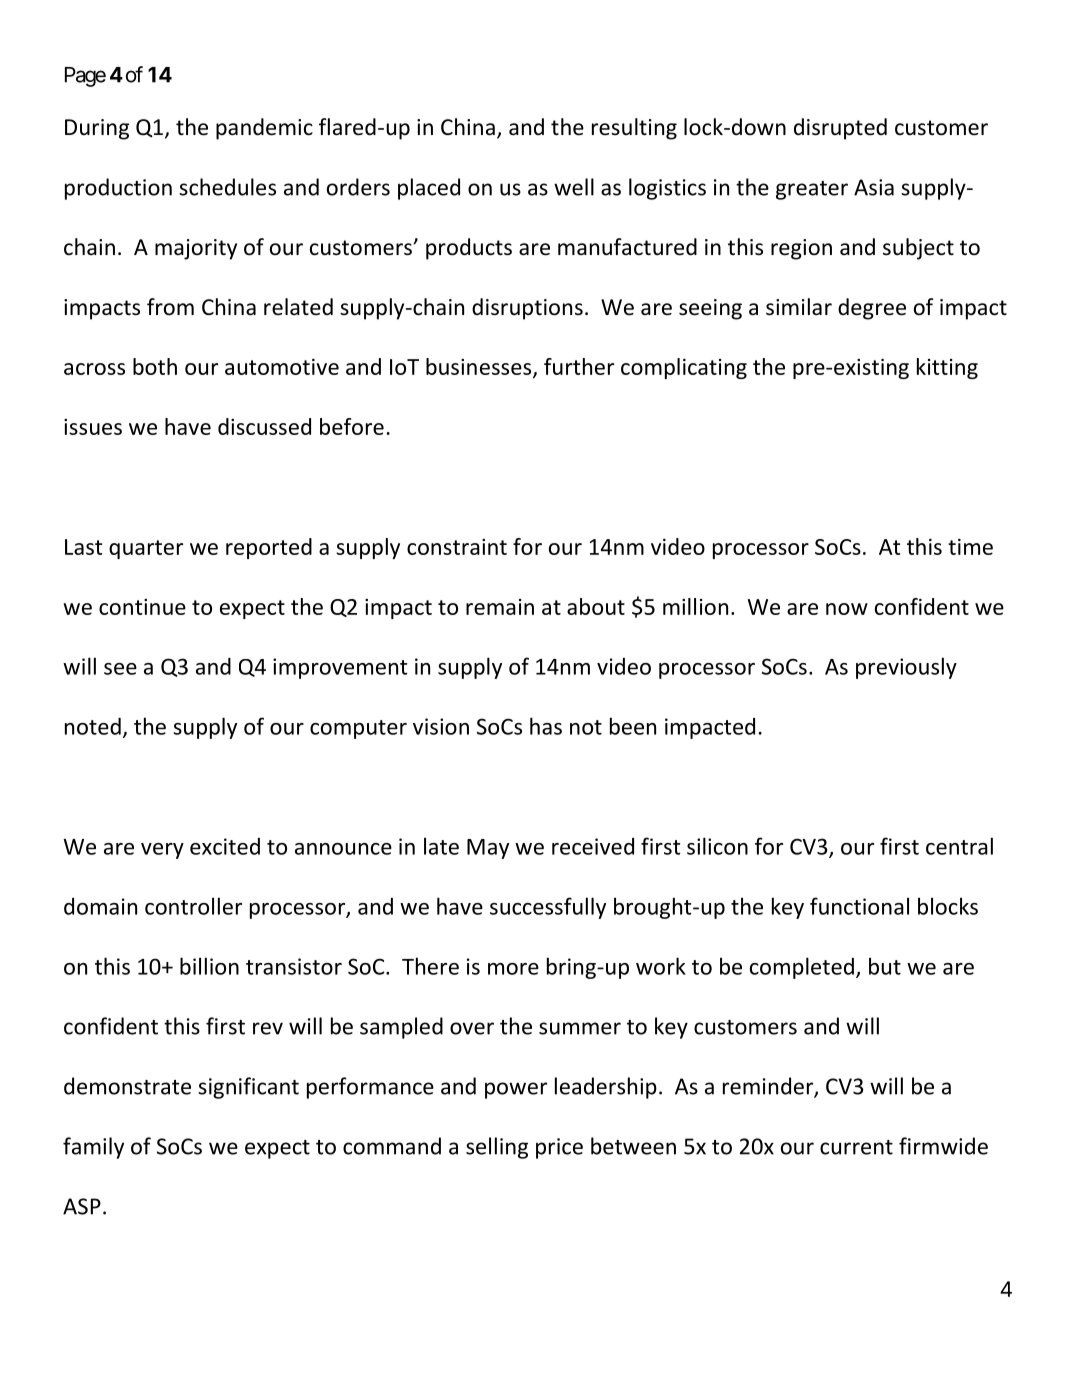  What do you see at coordinates (847, 609) in the document?
I see `now` at bounding box center [847, 609].
